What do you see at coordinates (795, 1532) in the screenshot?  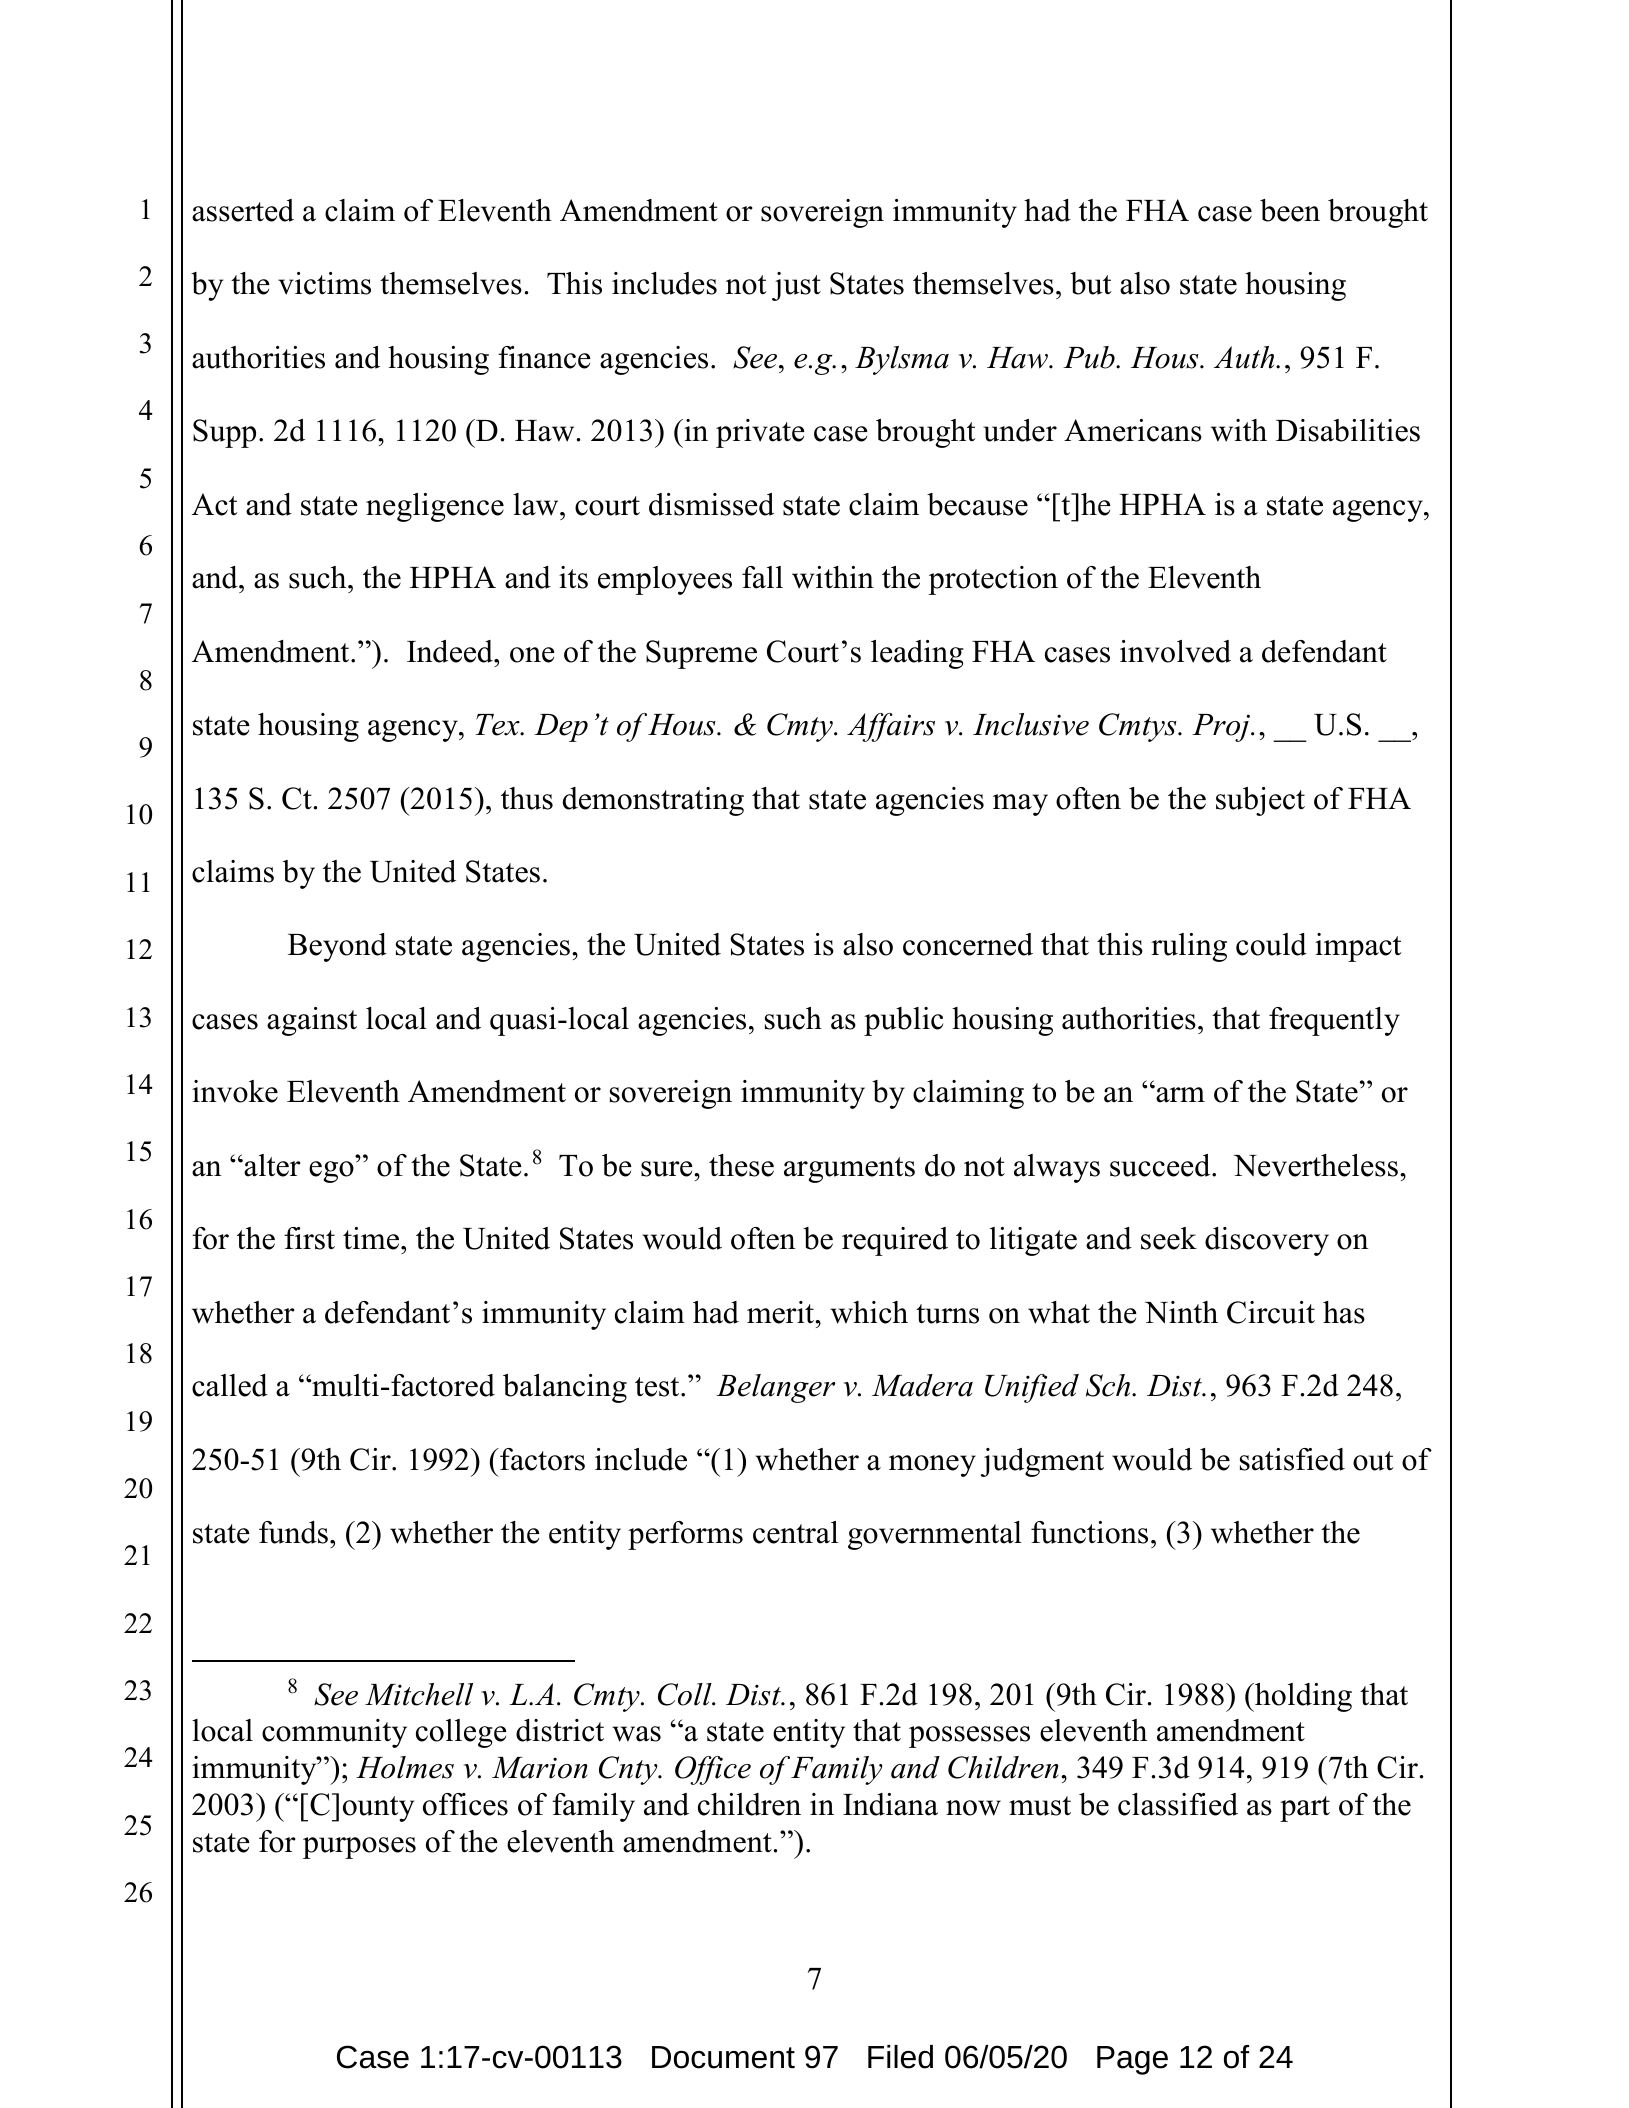 I see `central` at bounding box center [795, 1532].
